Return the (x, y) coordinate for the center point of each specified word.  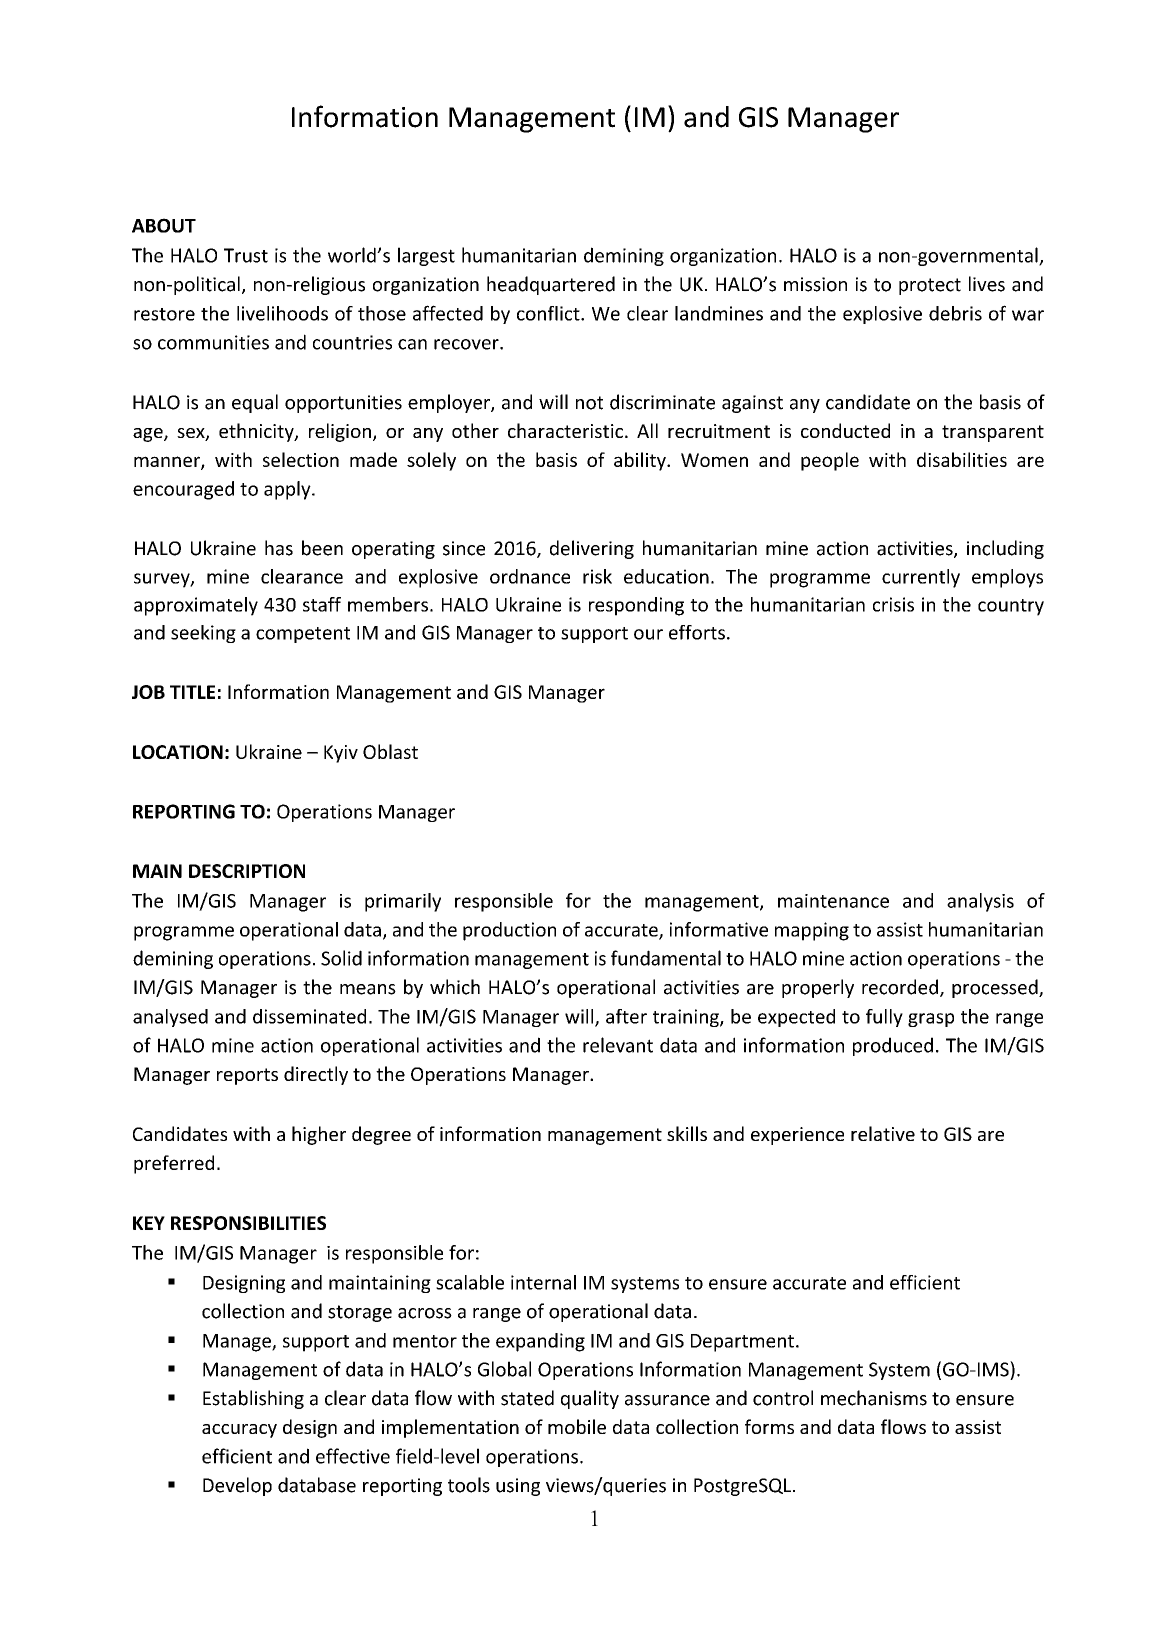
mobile (577, 1426)
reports (247, 1076)
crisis (893, 604)
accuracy (239, 1431)
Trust (246, 255)
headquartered (551, 285)
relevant (618, 1045)
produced (893, 1046)
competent (303, 635)
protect (930, 286)
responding (636, 606)
